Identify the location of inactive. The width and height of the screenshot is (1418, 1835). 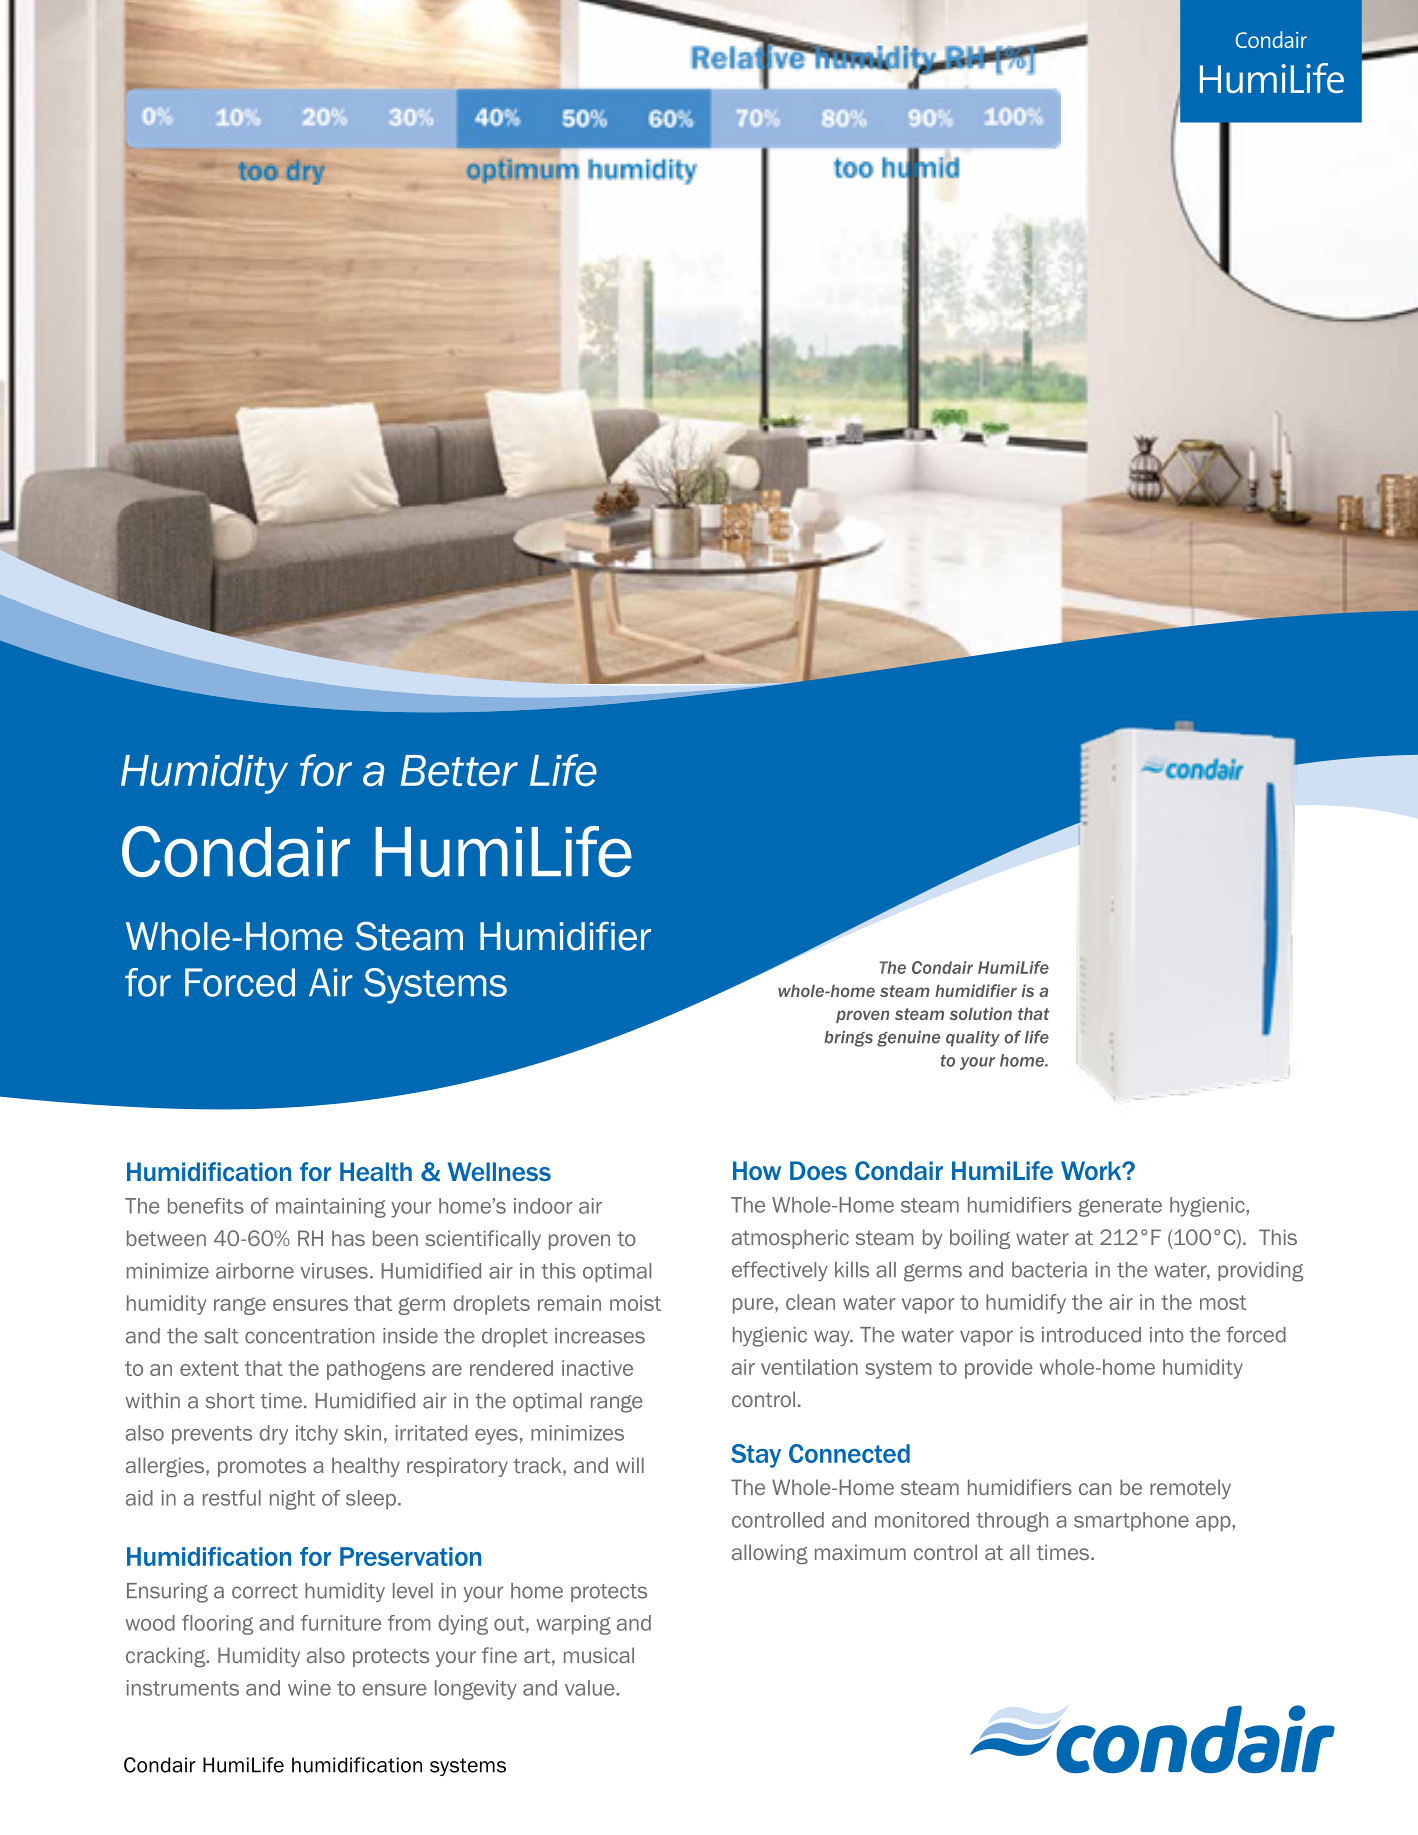
(597, 1368).
